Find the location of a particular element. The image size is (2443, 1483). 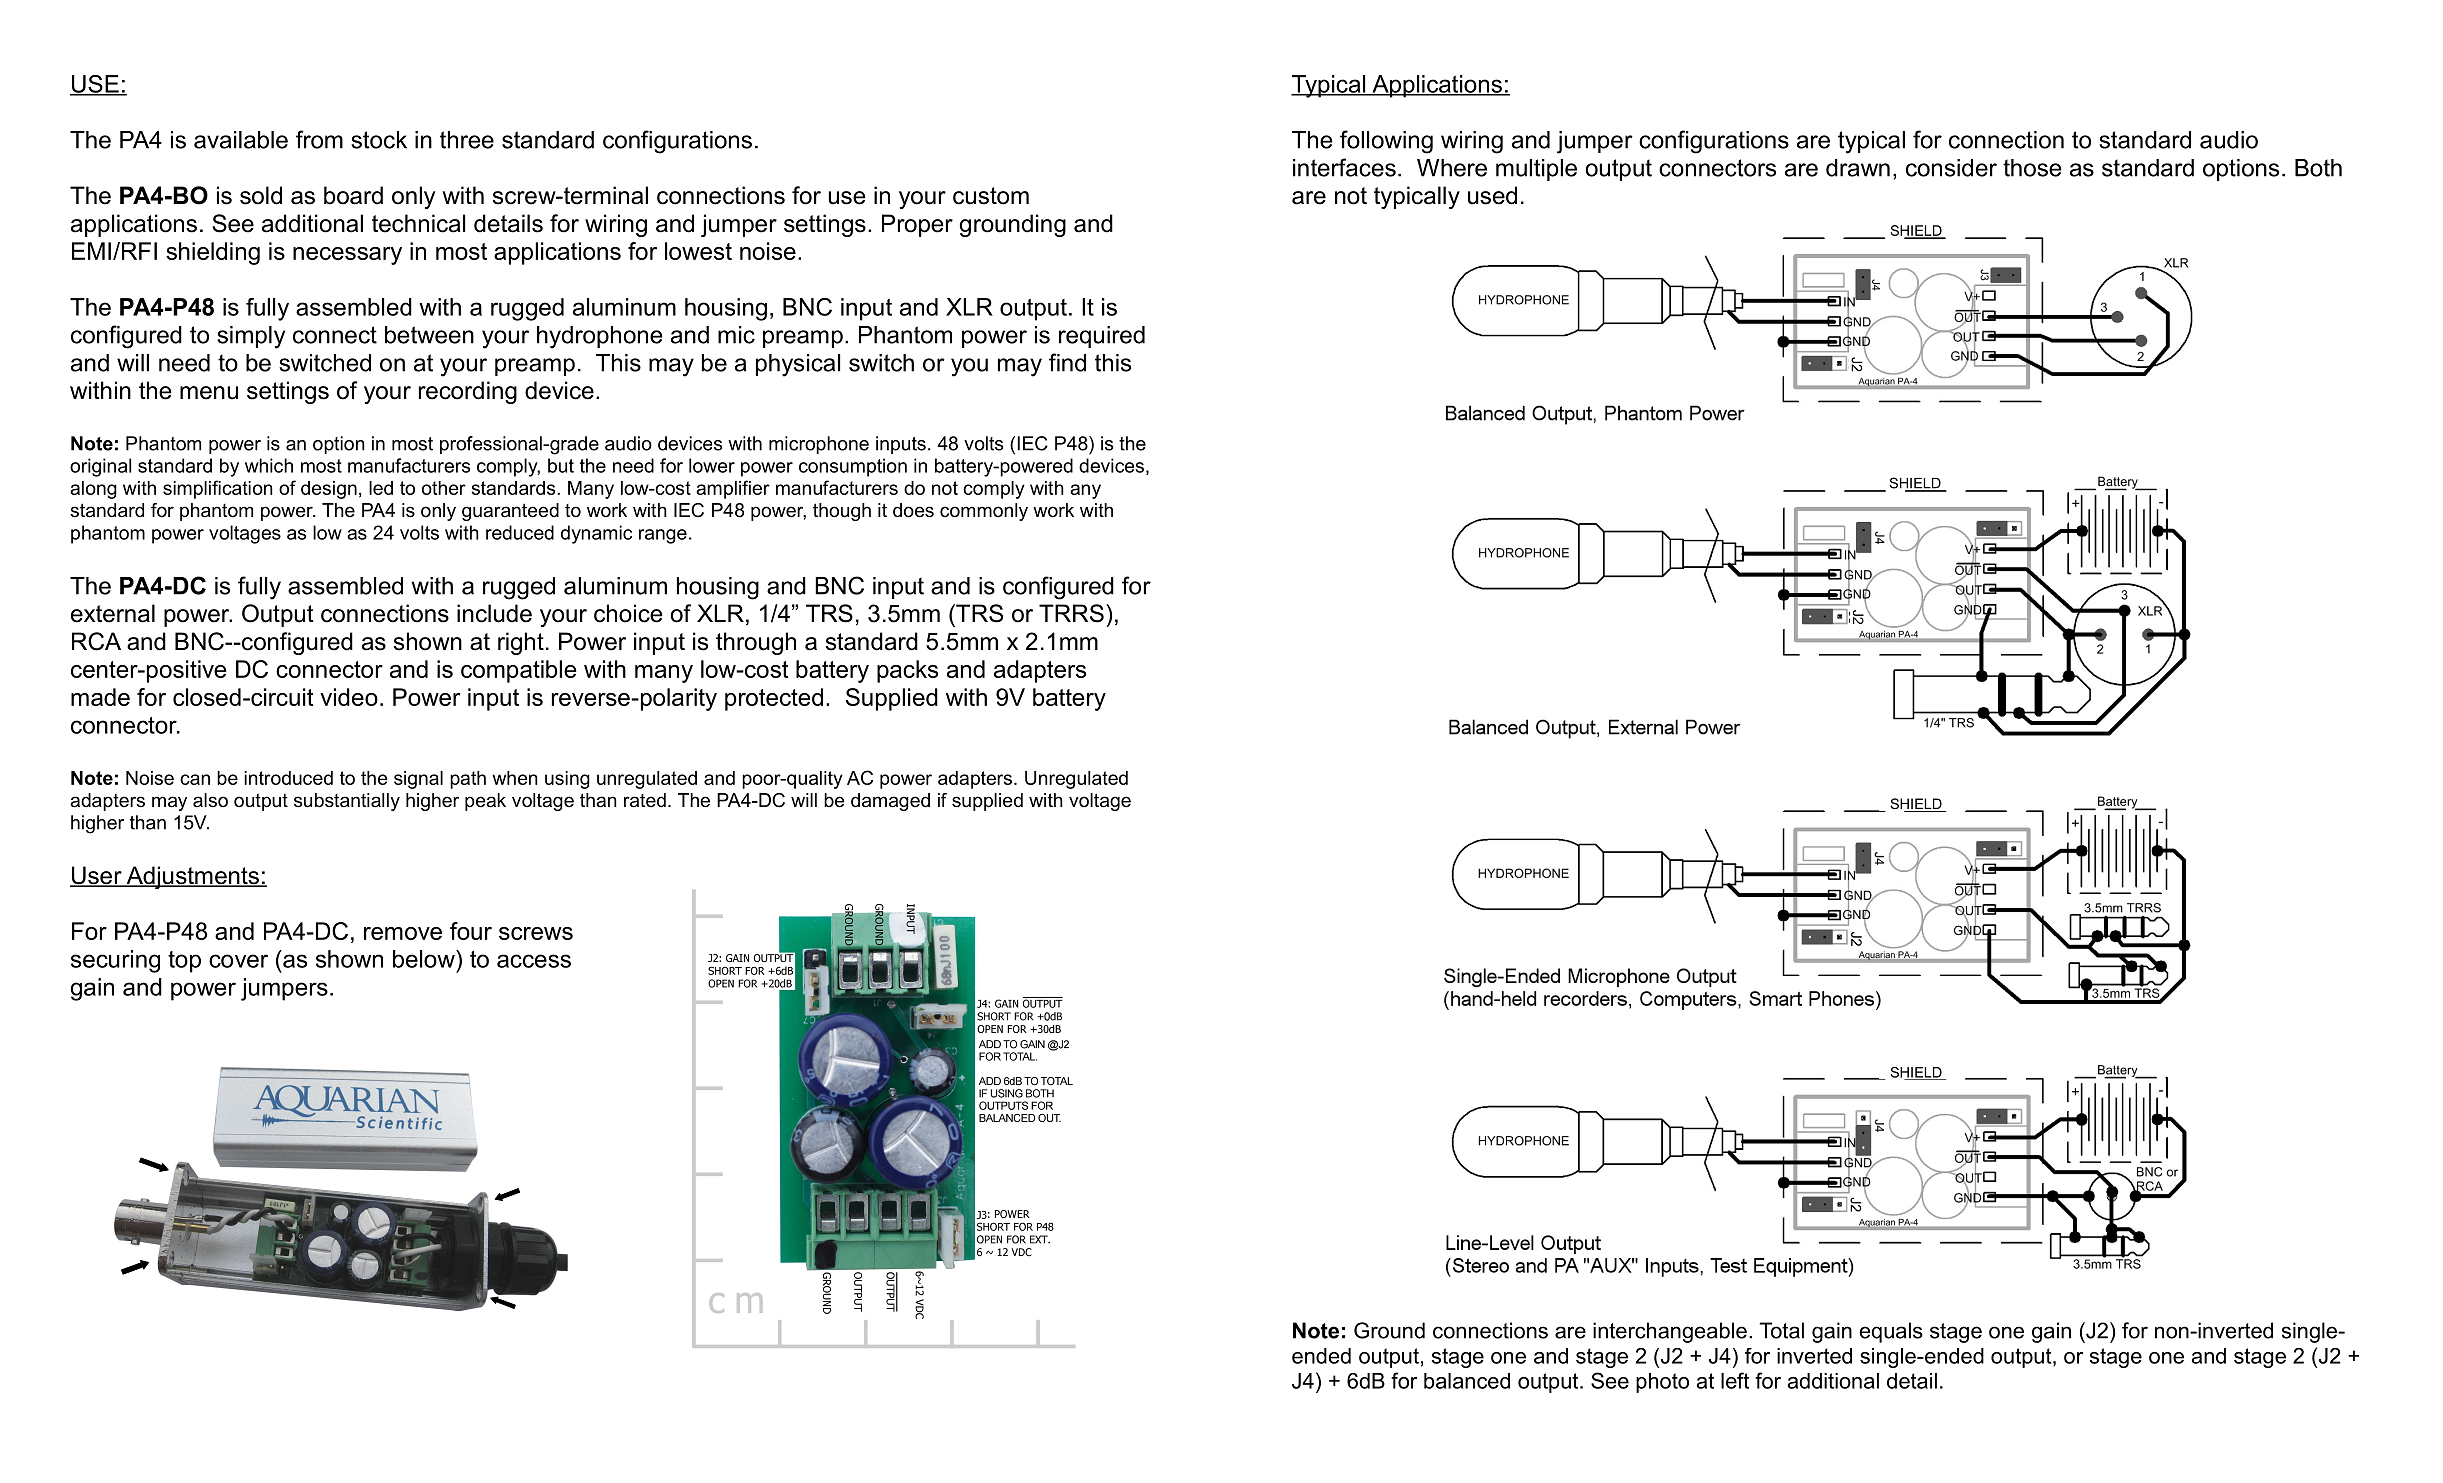

equals is located at coordinates (1891, 1332).
